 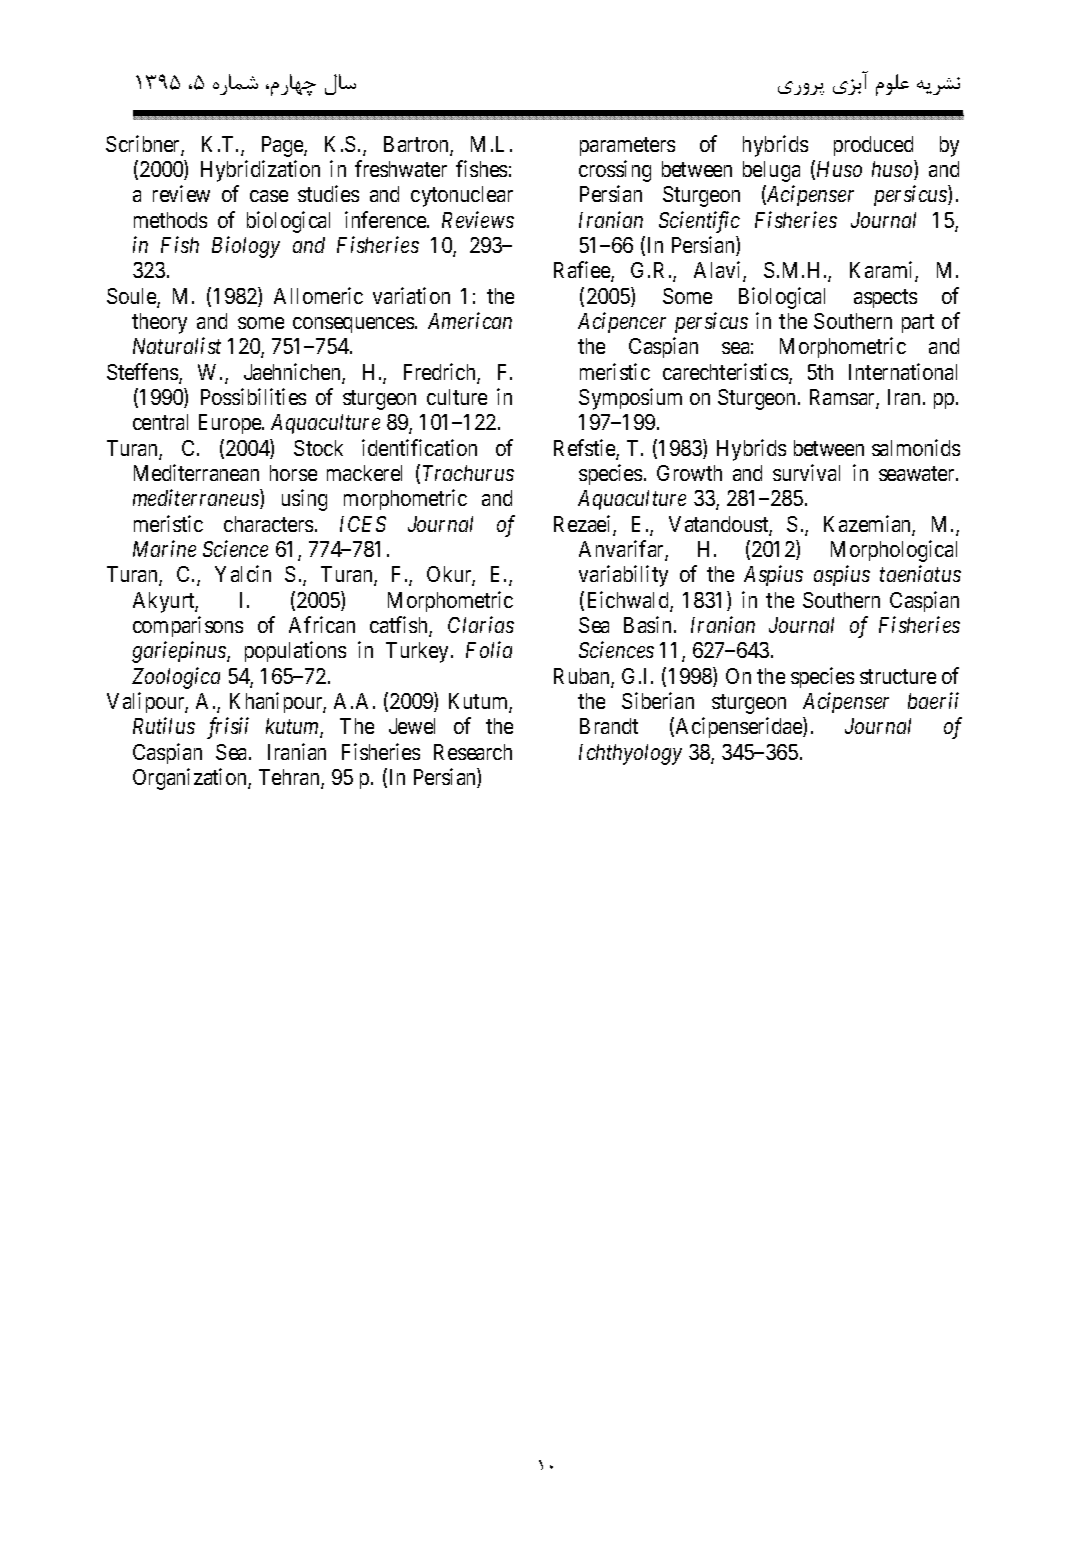 I want to click on comparisons, so click(x=188, y=626).
